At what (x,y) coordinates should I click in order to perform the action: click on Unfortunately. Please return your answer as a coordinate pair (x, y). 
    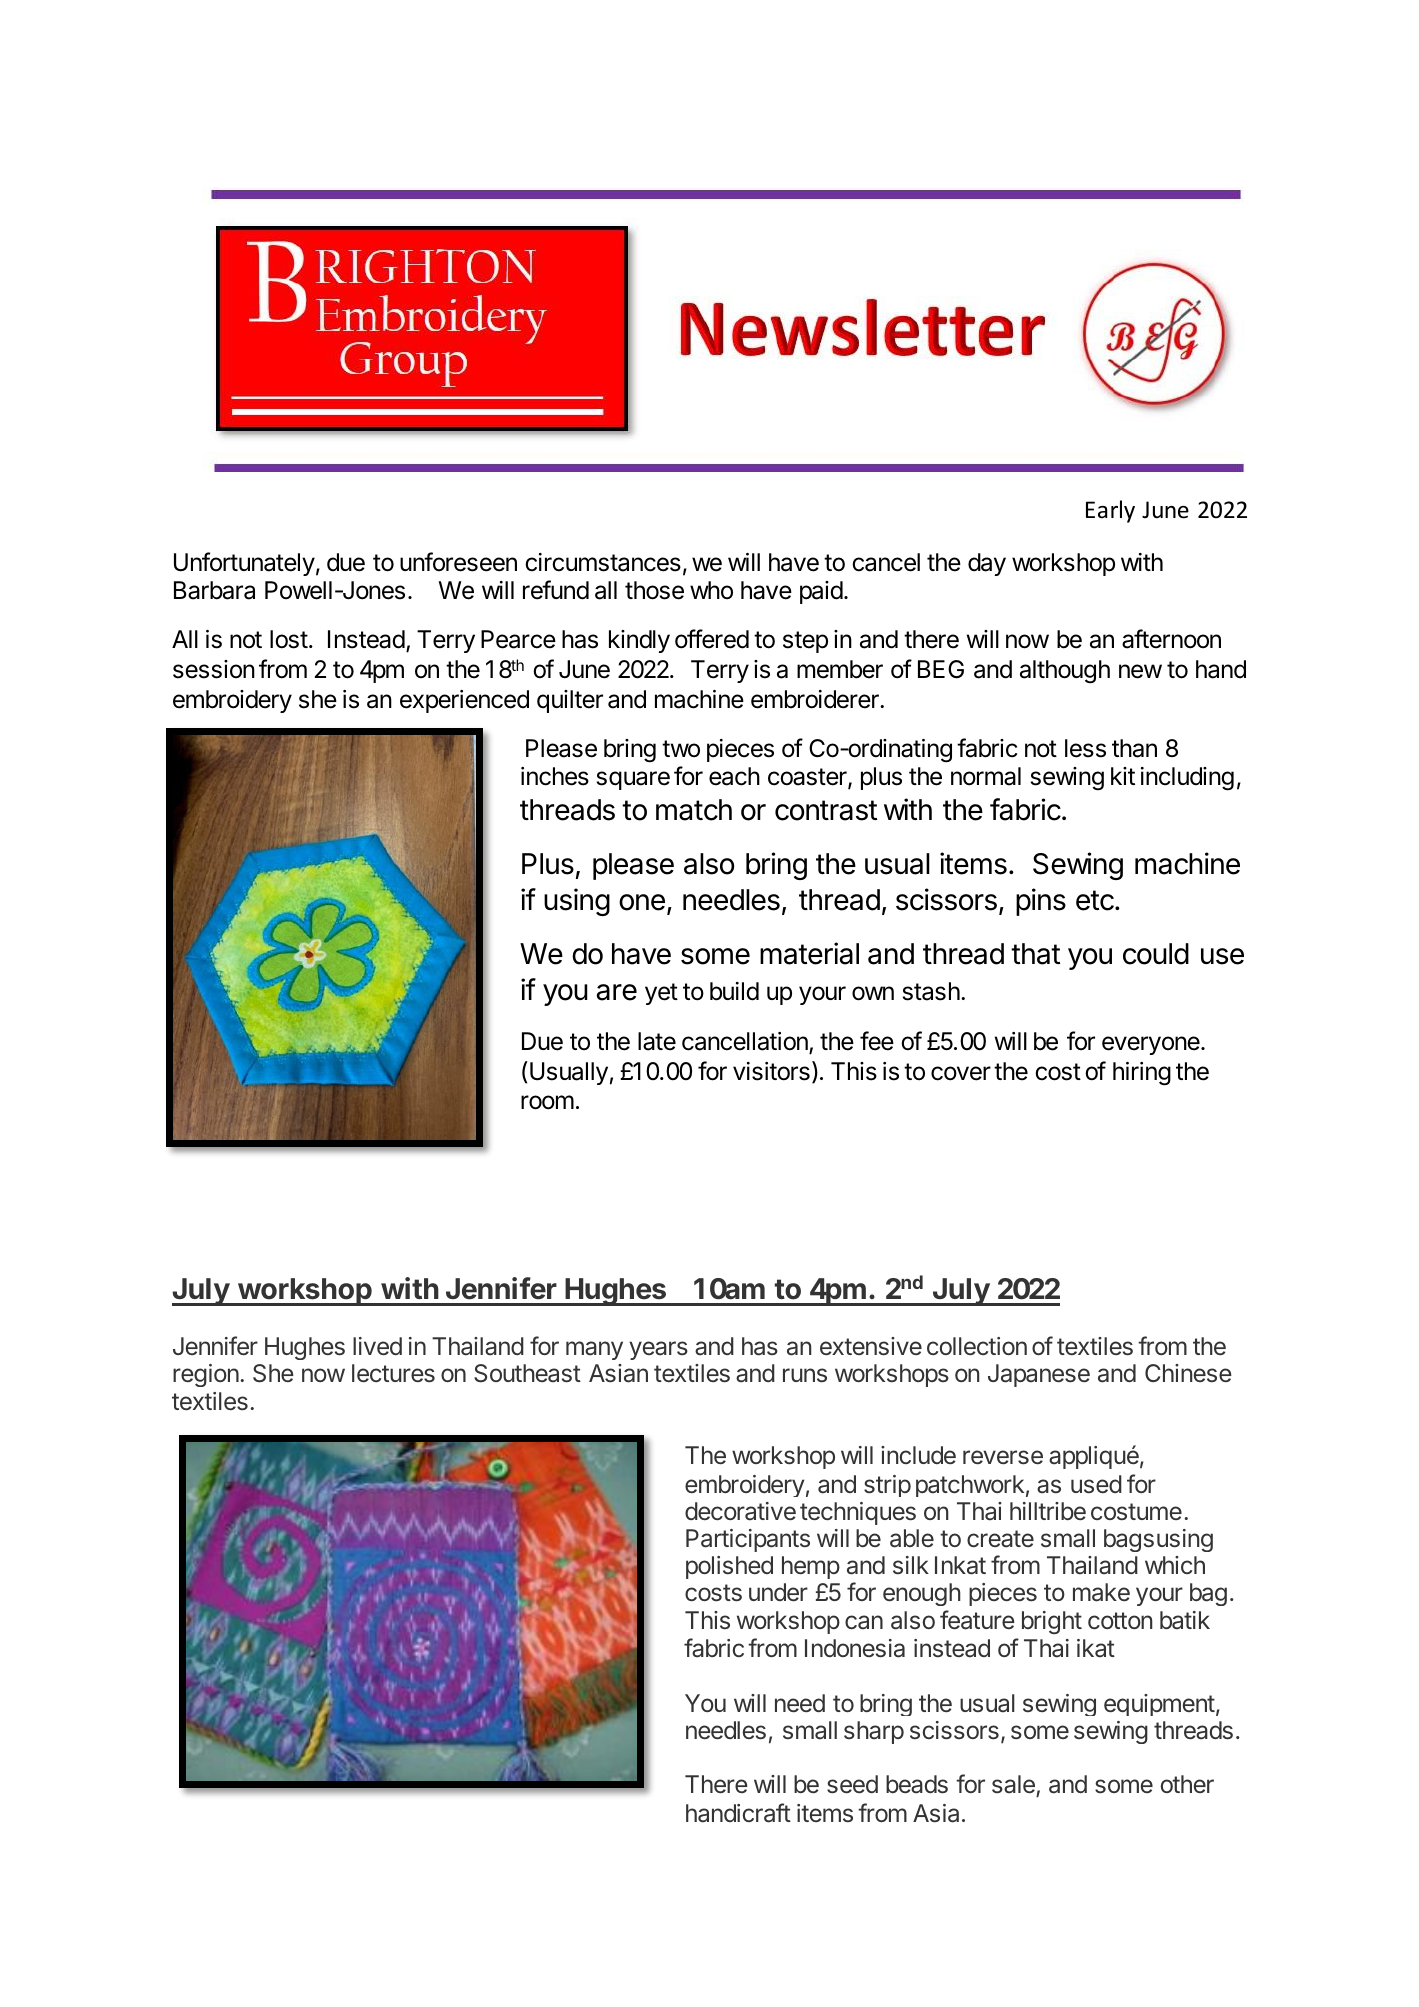
    Looking at the image, I should click on (244, 564).
